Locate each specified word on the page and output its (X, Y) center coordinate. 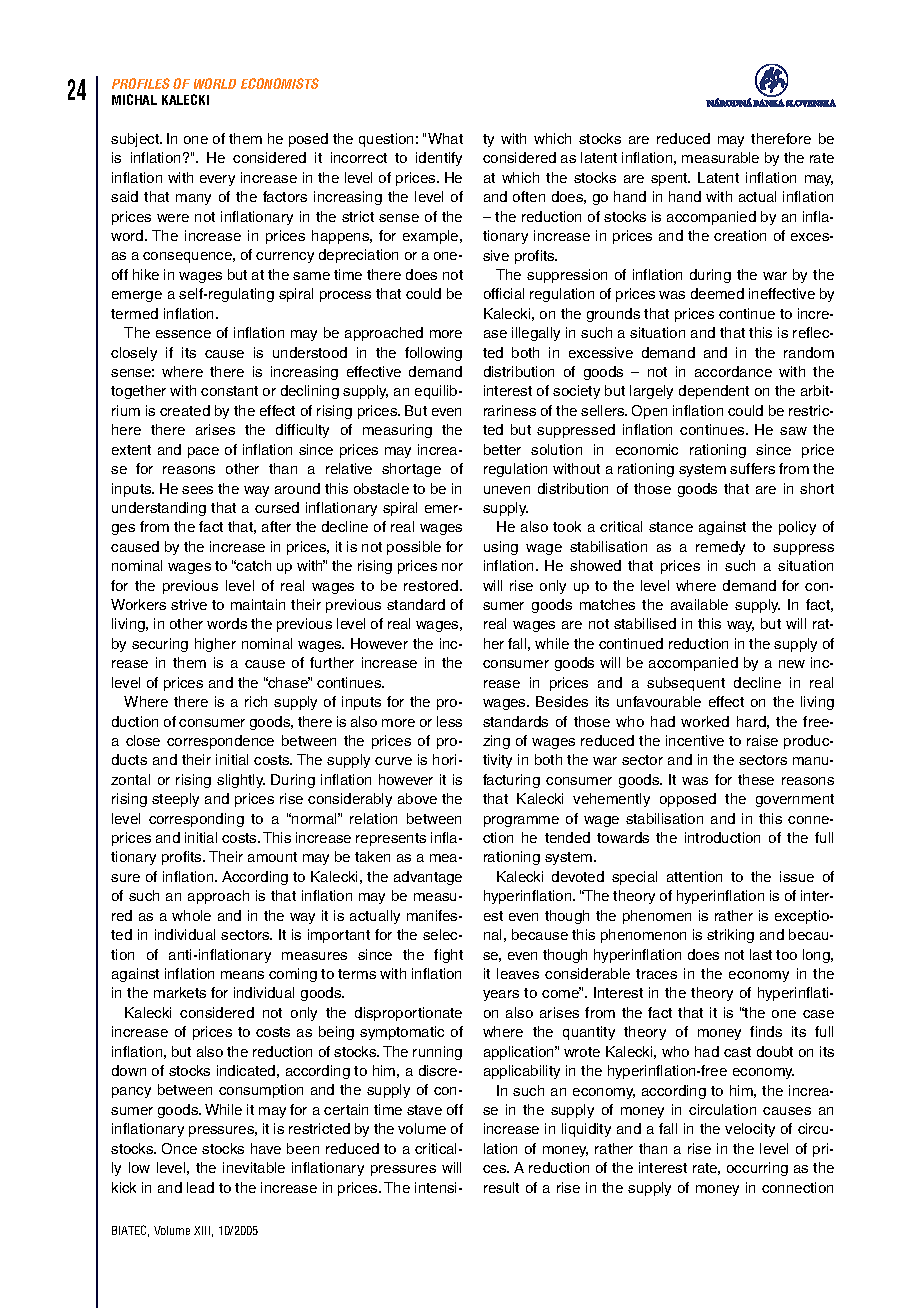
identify (439, 159)
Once (179, 1148)
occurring (757, 1169)
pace (203, 452)
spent (670, 179)
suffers (752, 468)
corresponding (196, 820)
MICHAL (134, 99)
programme (521, 821)
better (502, 449)
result (501, 1187)
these (756, 779)
